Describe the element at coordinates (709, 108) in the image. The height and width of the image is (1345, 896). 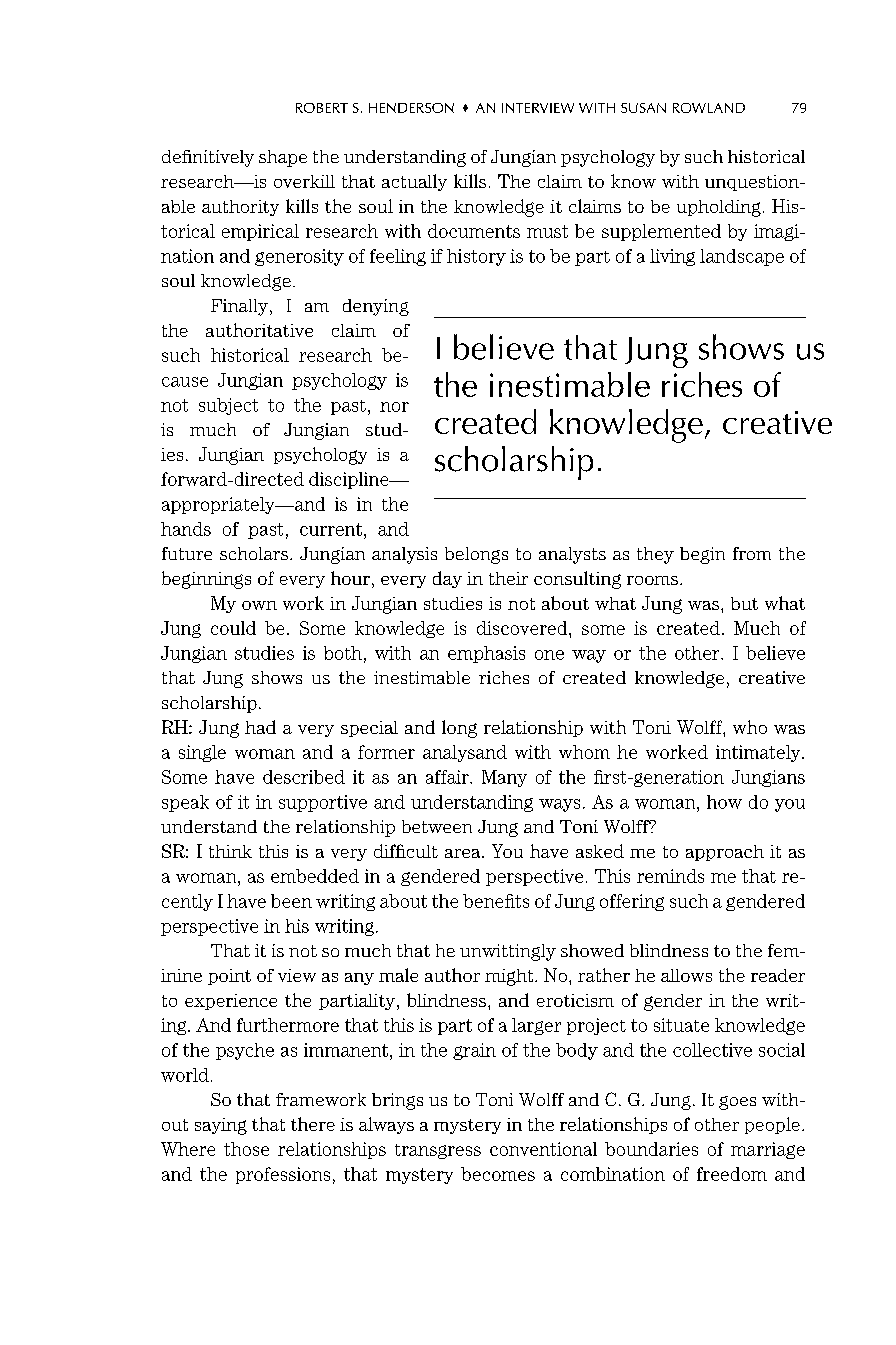
I see `ROWLAND` at that location.
